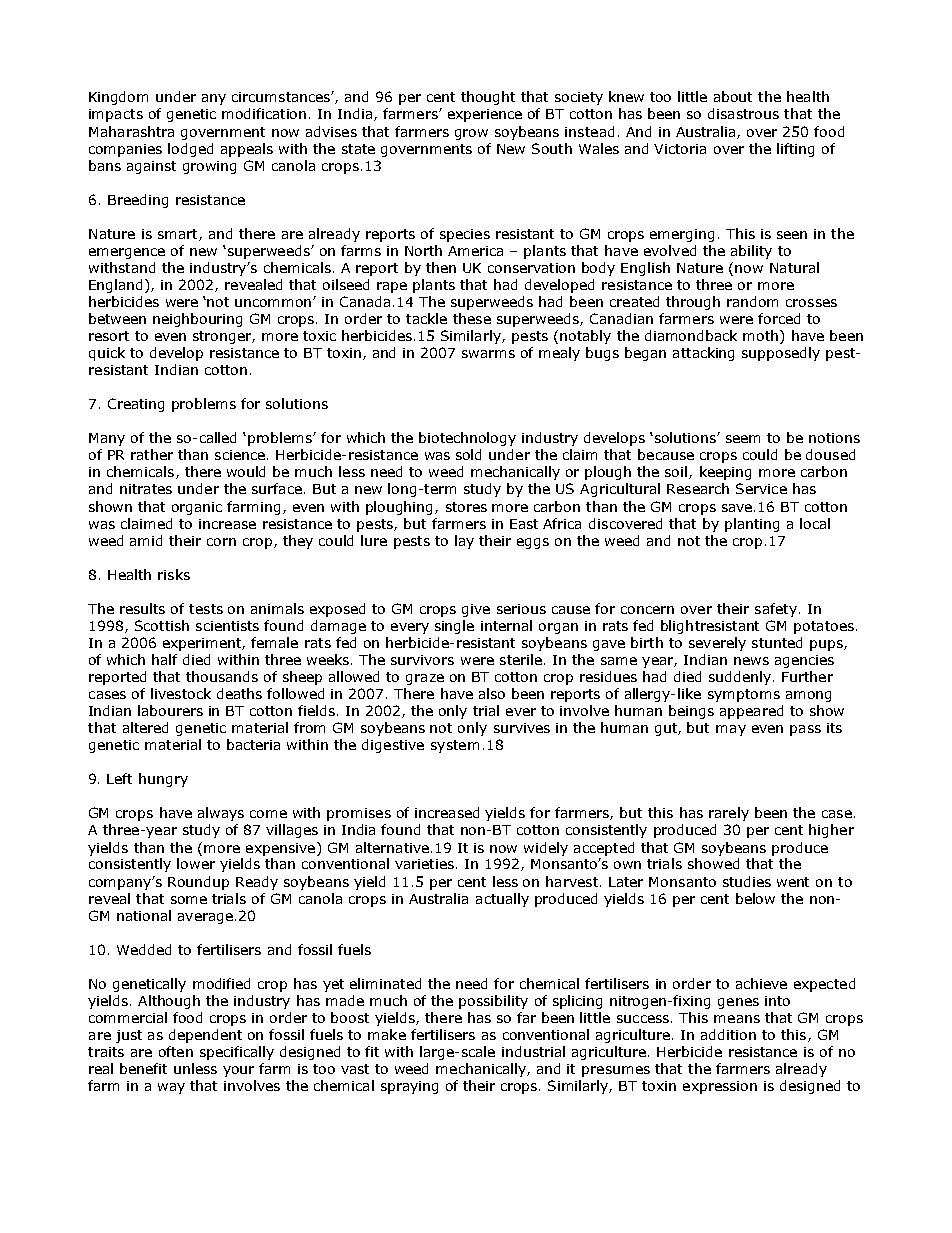 This document has width=952, height=1233. I want to click on lodged, so click(190, 150).
